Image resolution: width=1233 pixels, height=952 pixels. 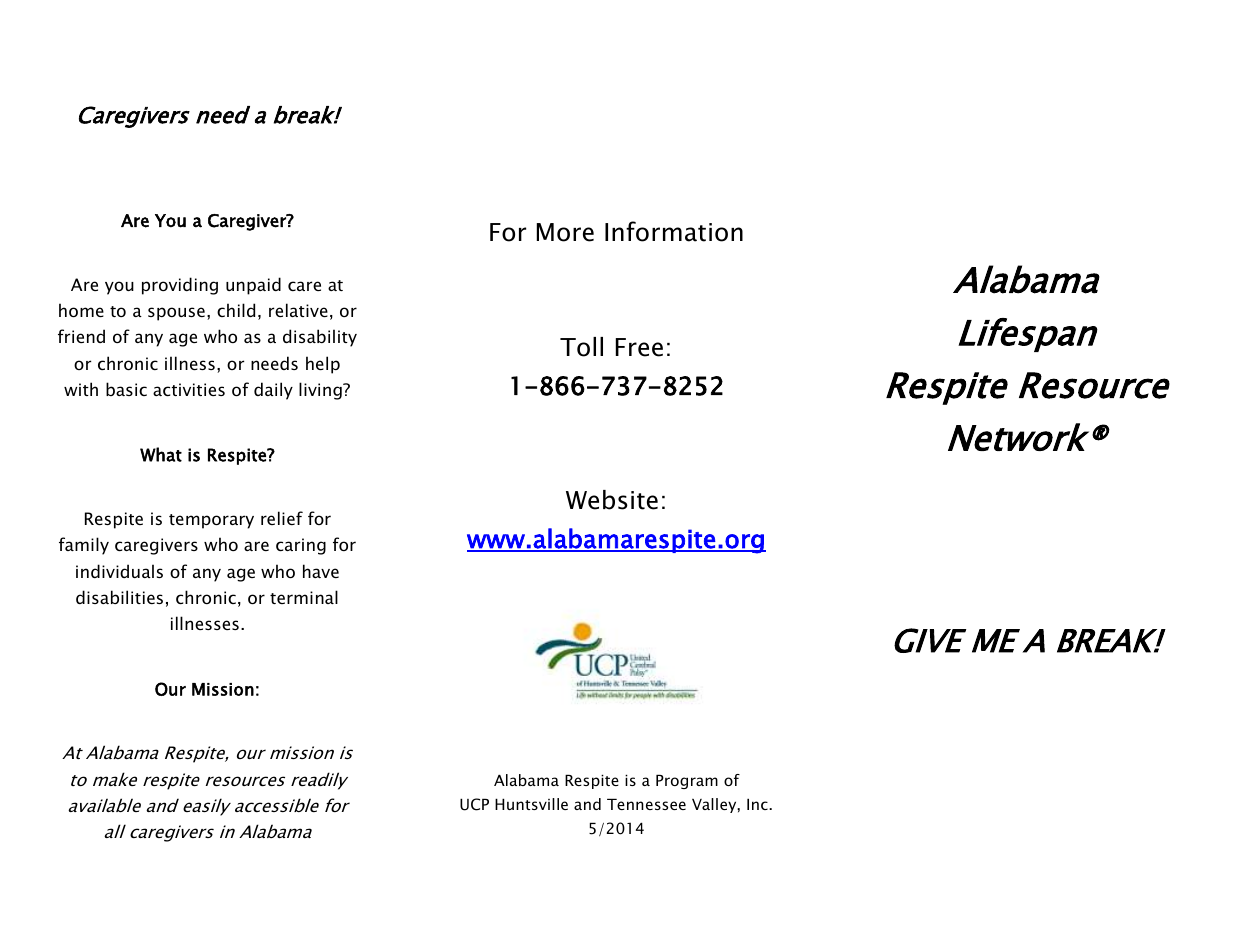 What do you see at coordinates (304, 597) in the screenshot?
I see `terminal` at bounding box center [304, 597].
